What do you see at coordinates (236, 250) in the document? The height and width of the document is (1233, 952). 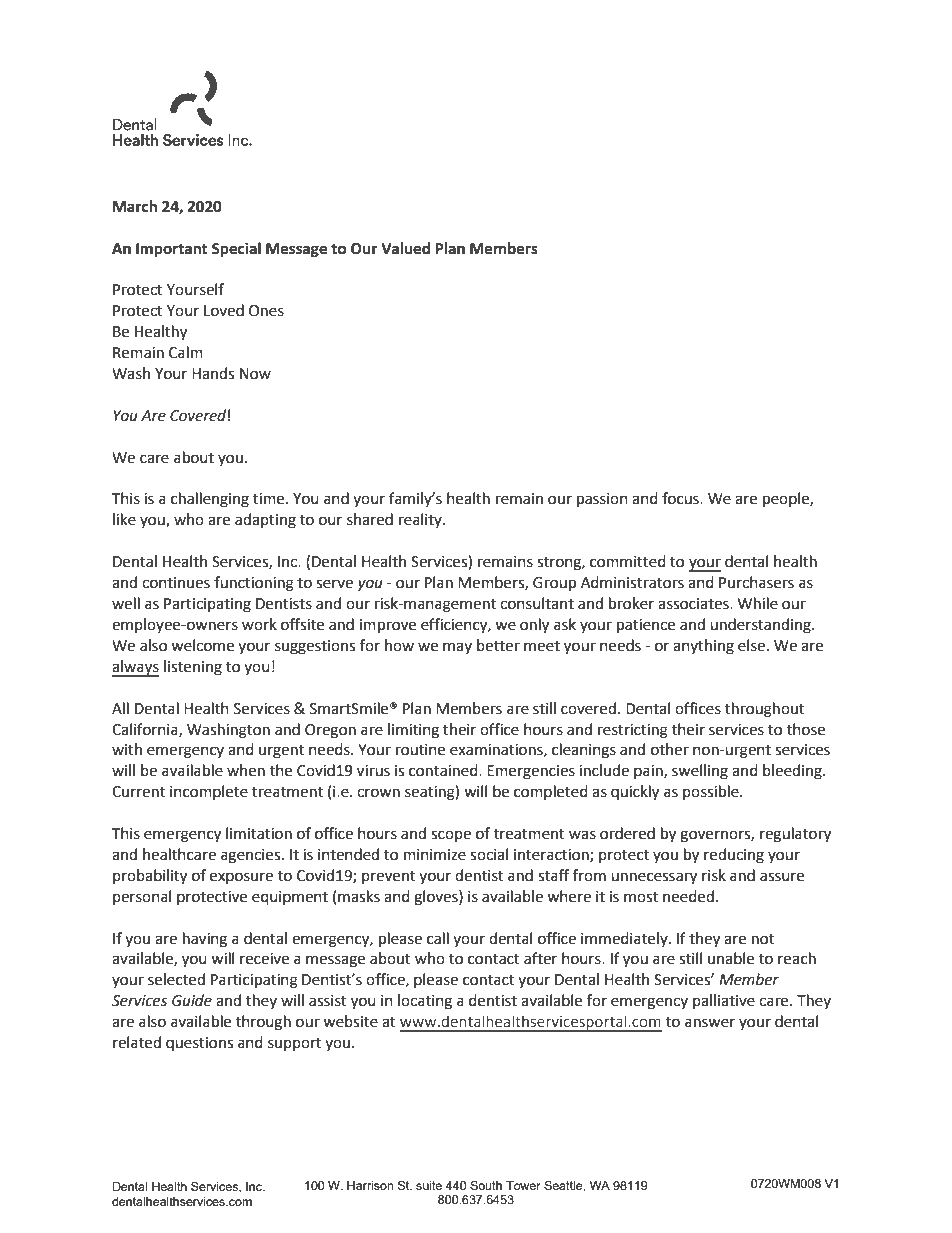 I see `Special` at bounding box center [236, 250].
